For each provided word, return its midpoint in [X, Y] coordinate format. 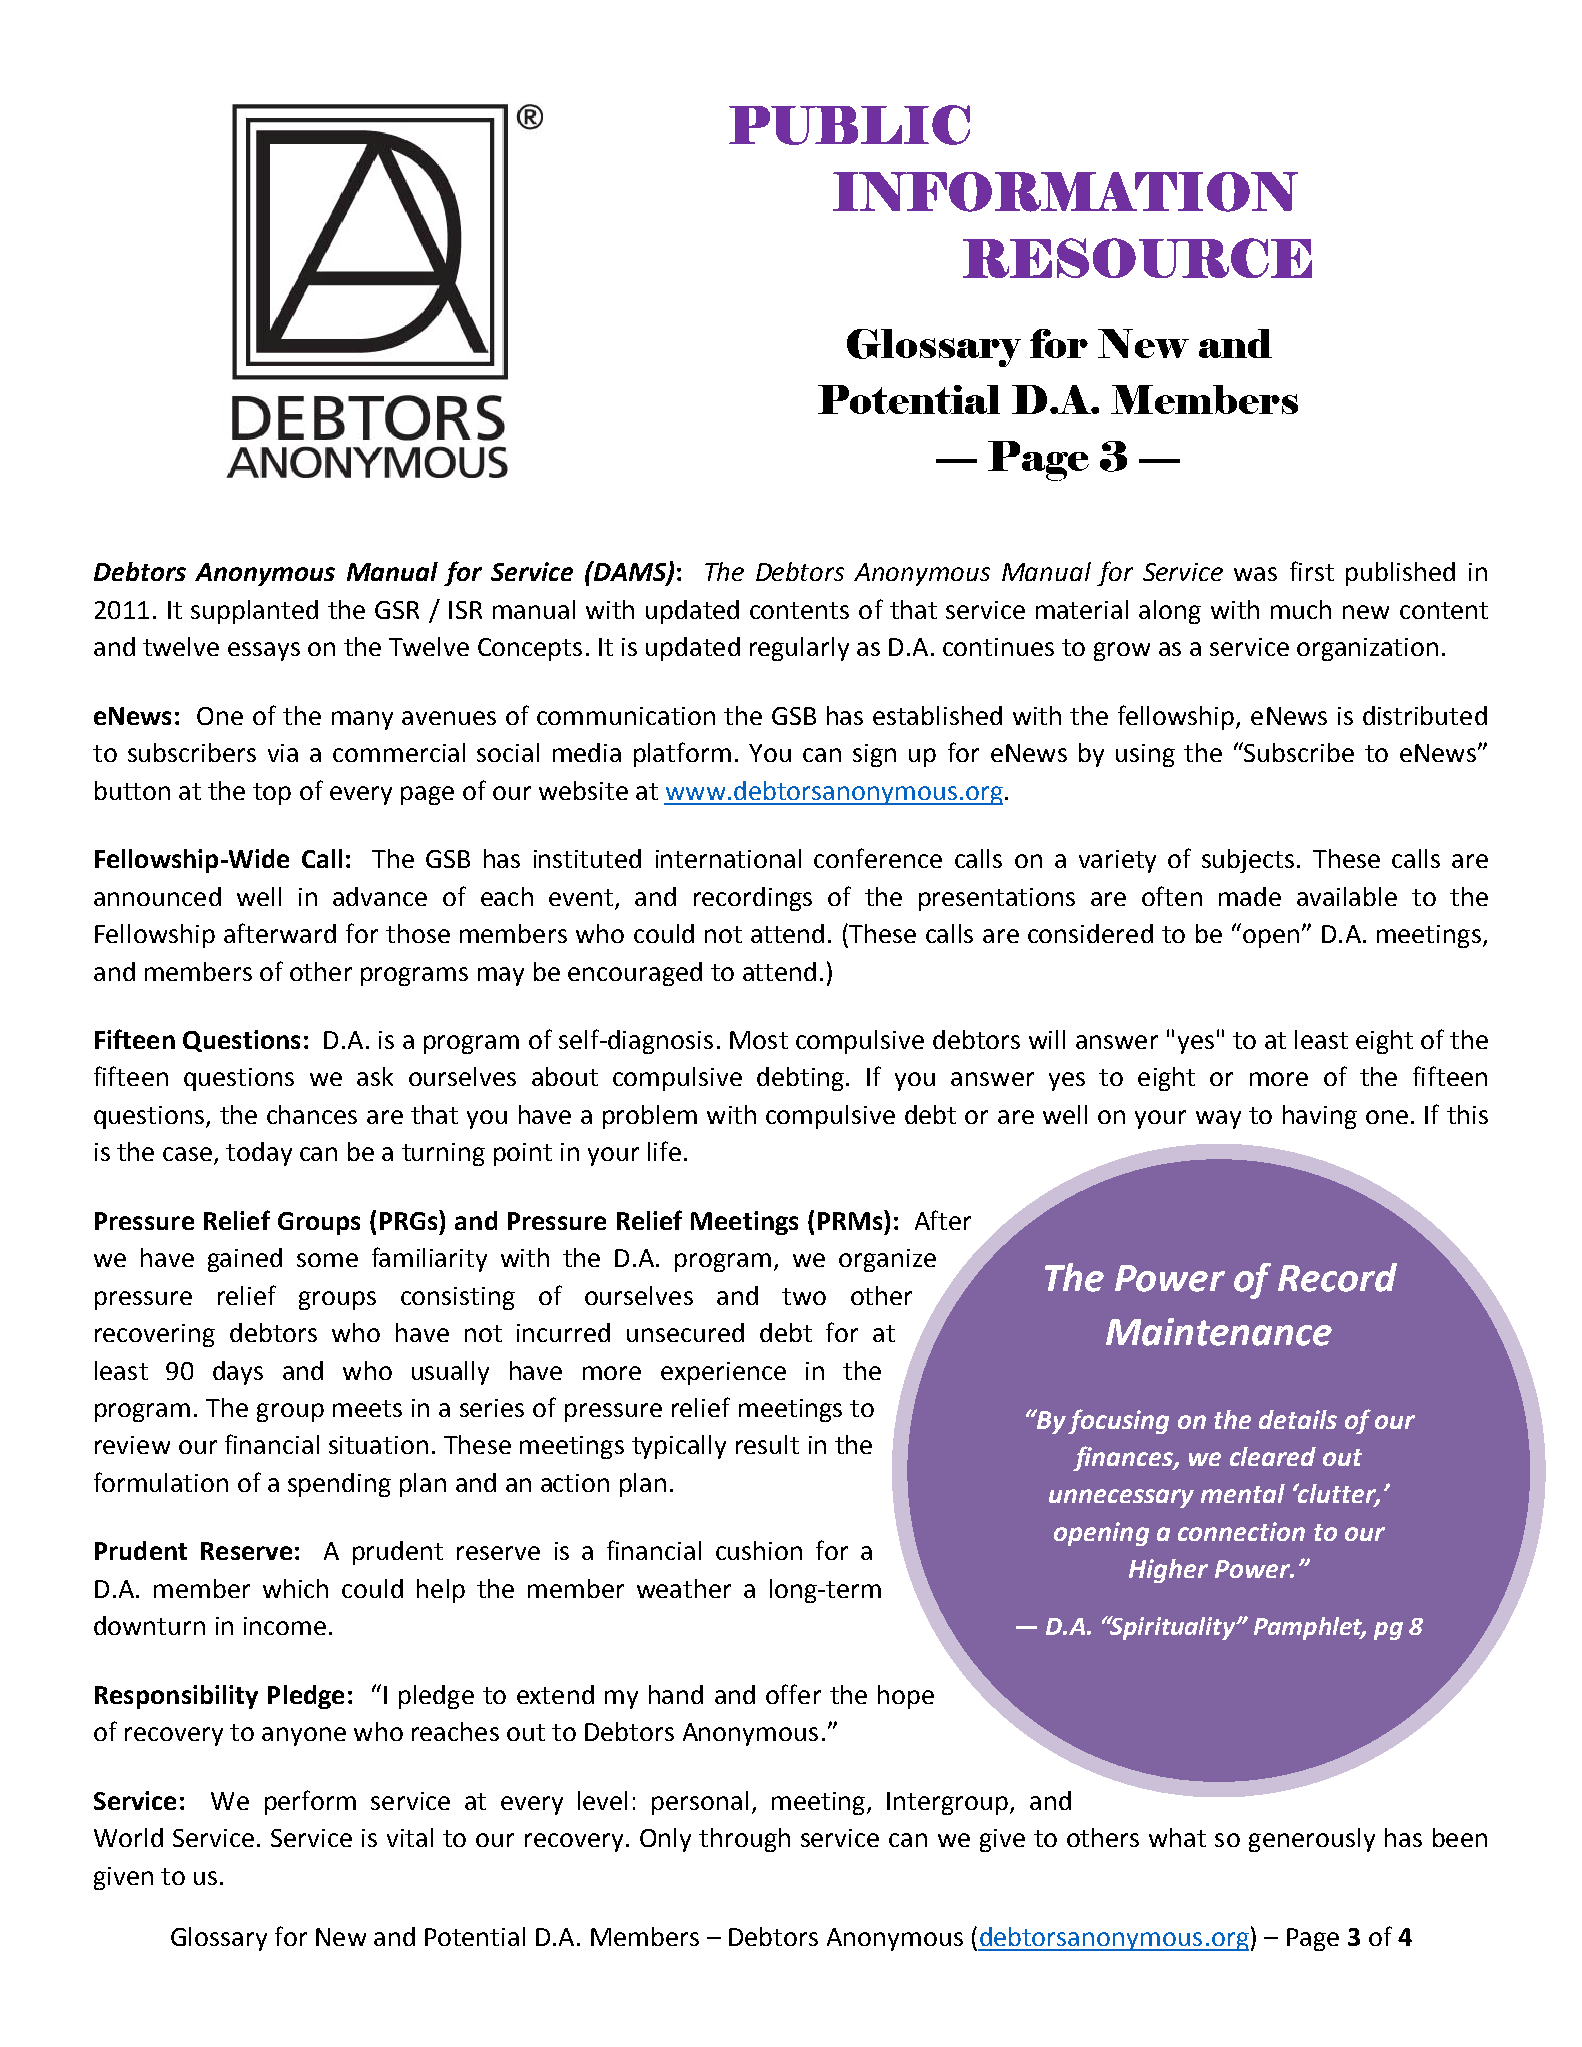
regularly [799, 649]
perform [310, 1802]
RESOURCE [1137, 258]
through [744, 1840]
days [238, 1373]
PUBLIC [849, 125]
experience [723, 1373]
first [1312, 571]
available [1347, 896]
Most [759, 1040]
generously [1312, 1840]
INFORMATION [1065, 192]
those [418, 933]
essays [264, 651]
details [1298, 1419]
